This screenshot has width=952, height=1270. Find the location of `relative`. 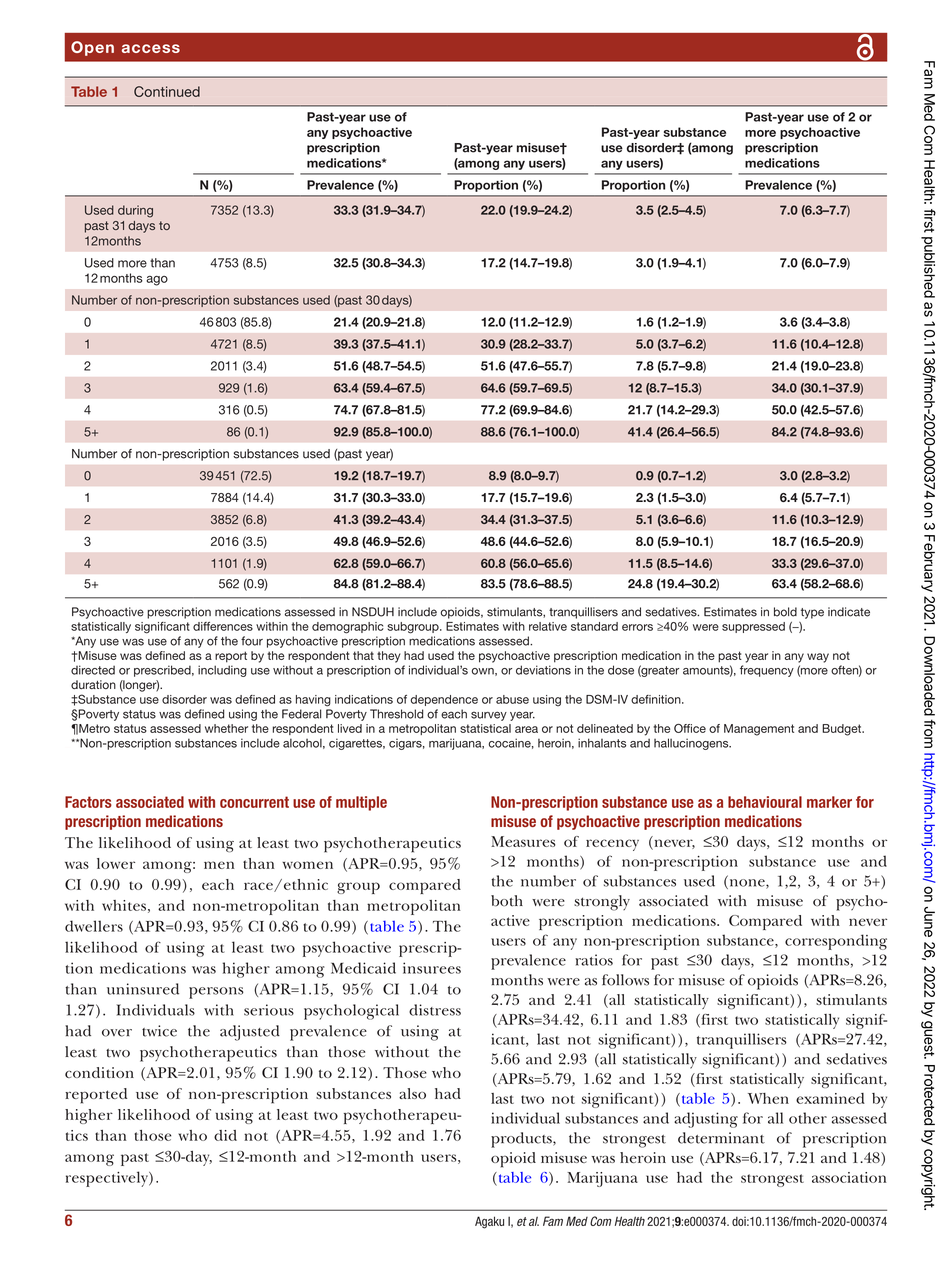

relative is located at coordinates (548, 626).
